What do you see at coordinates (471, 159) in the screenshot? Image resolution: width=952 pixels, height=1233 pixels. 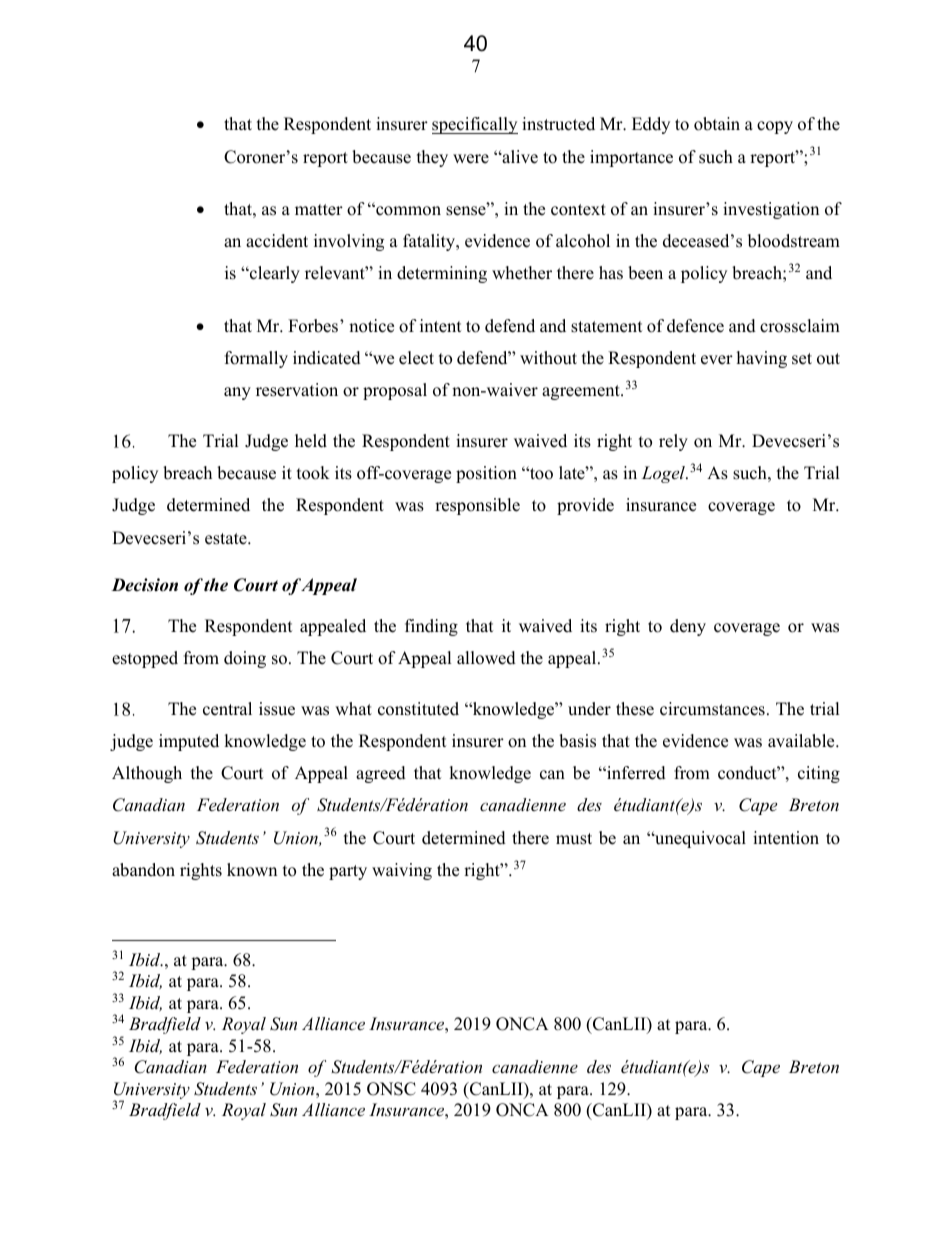 I see `were` at bounding box center [471, 159].
